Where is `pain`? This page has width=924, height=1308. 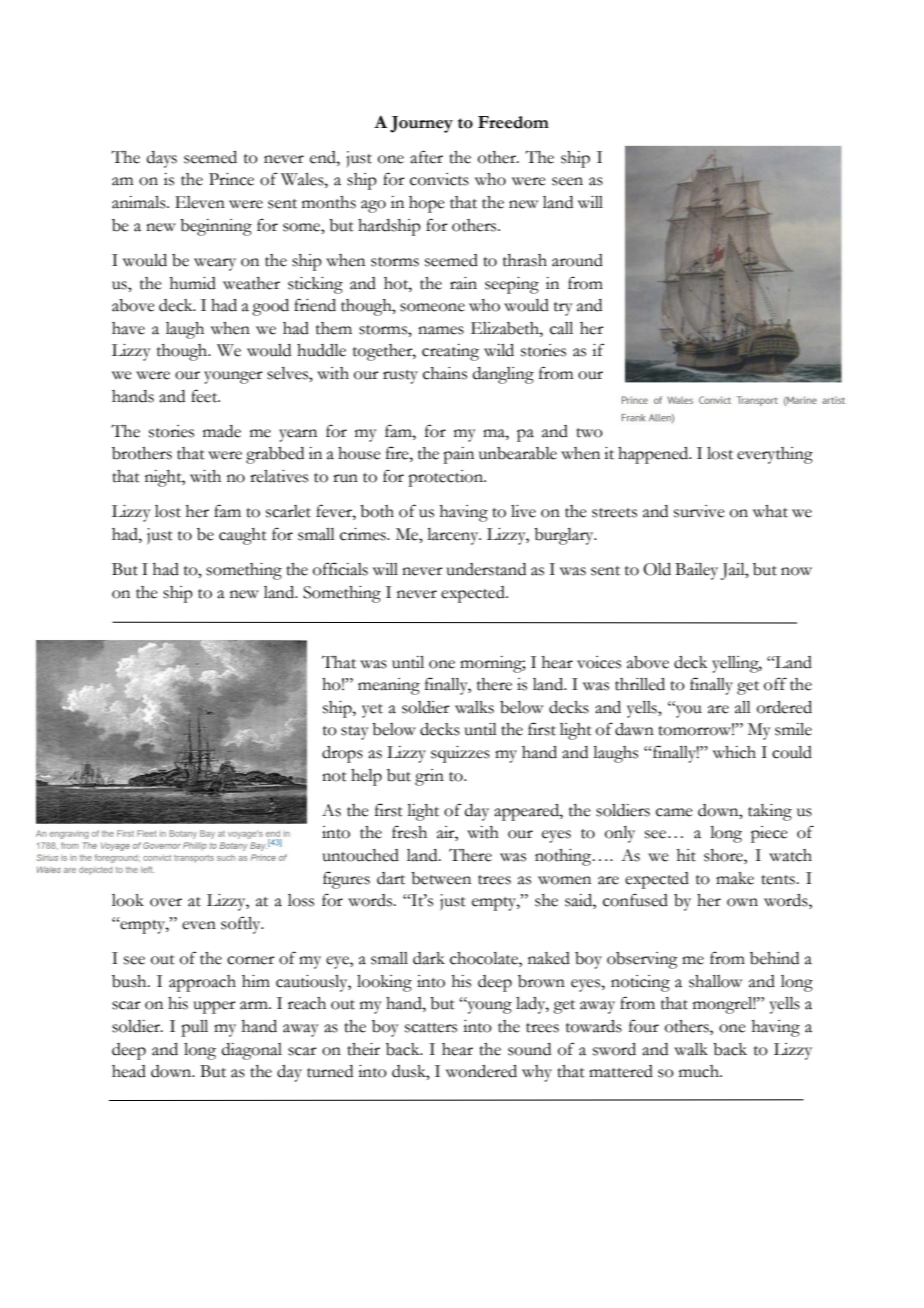 pain is located at coordinates (458, 455).
